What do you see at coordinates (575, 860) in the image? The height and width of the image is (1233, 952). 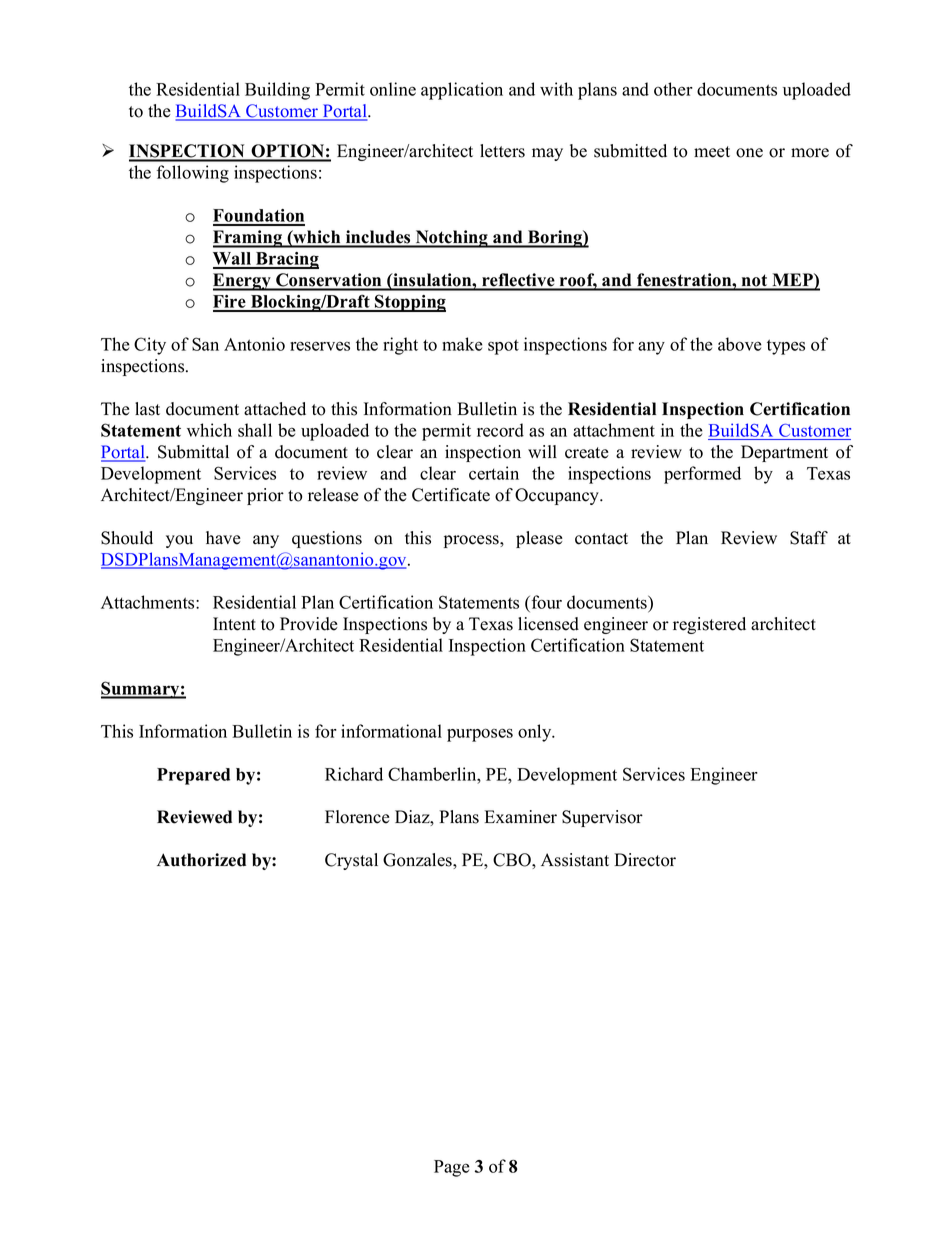 I see `Assistant` at bounding box center [575, 860].
